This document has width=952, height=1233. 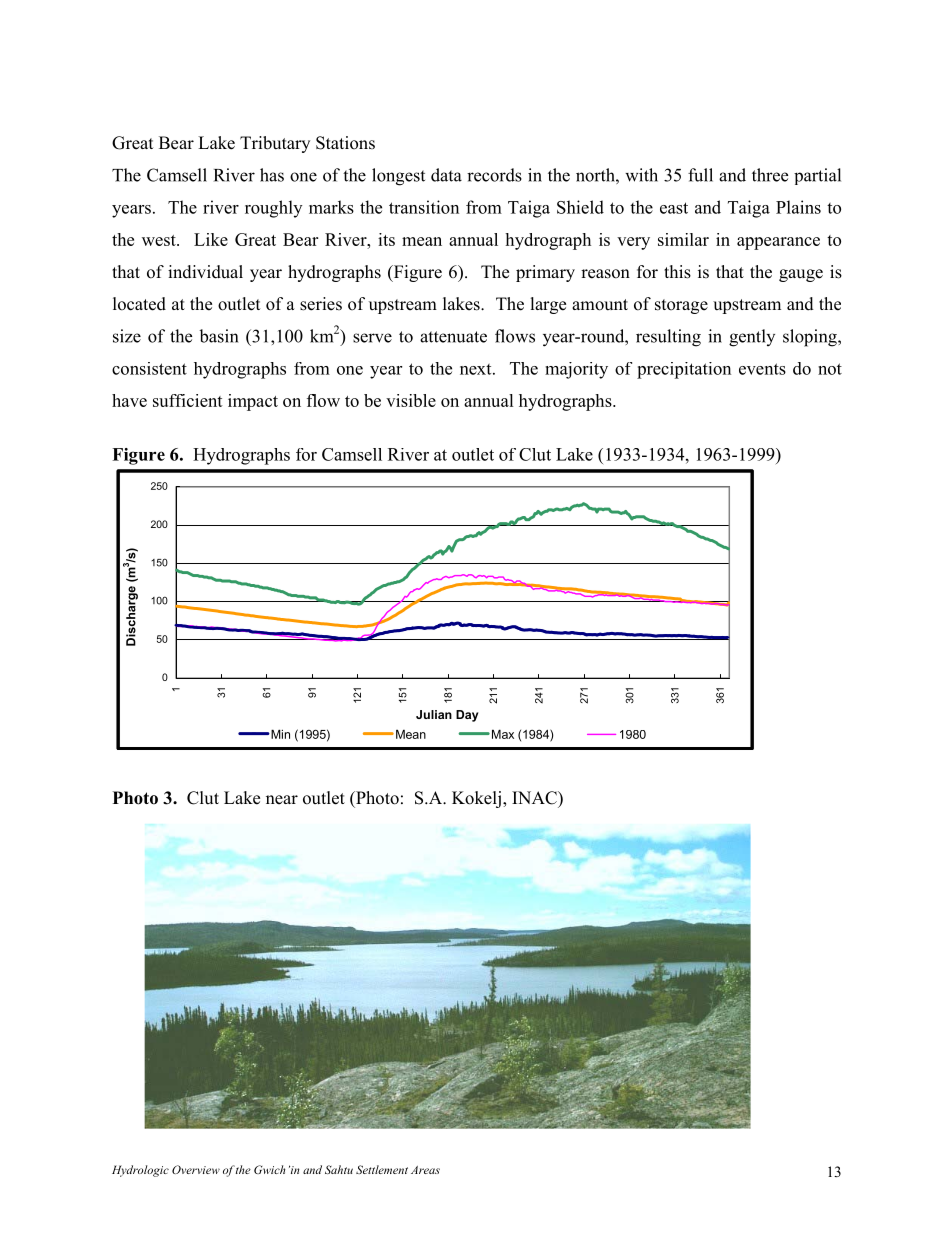 What do you see at coordinates (196, 1169) in the document?
I see `Overview` at bounding box center [196, 1169].
